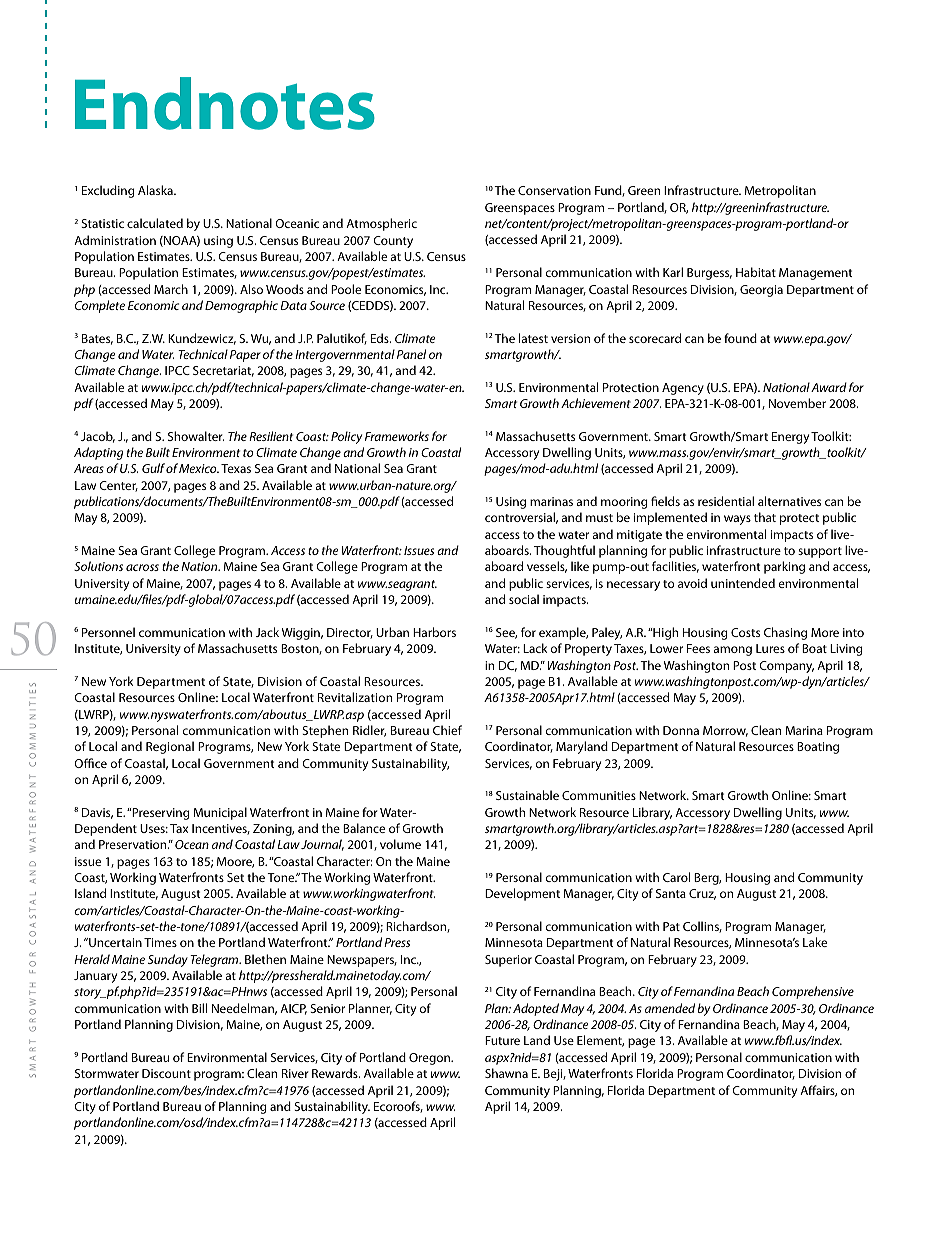 Image resolution: width=952 pixels, height=1233 pixels. What do you see at coordinates (813, 992) in the document?
I see `Comprehensive` at bounding box center [813, 992].
